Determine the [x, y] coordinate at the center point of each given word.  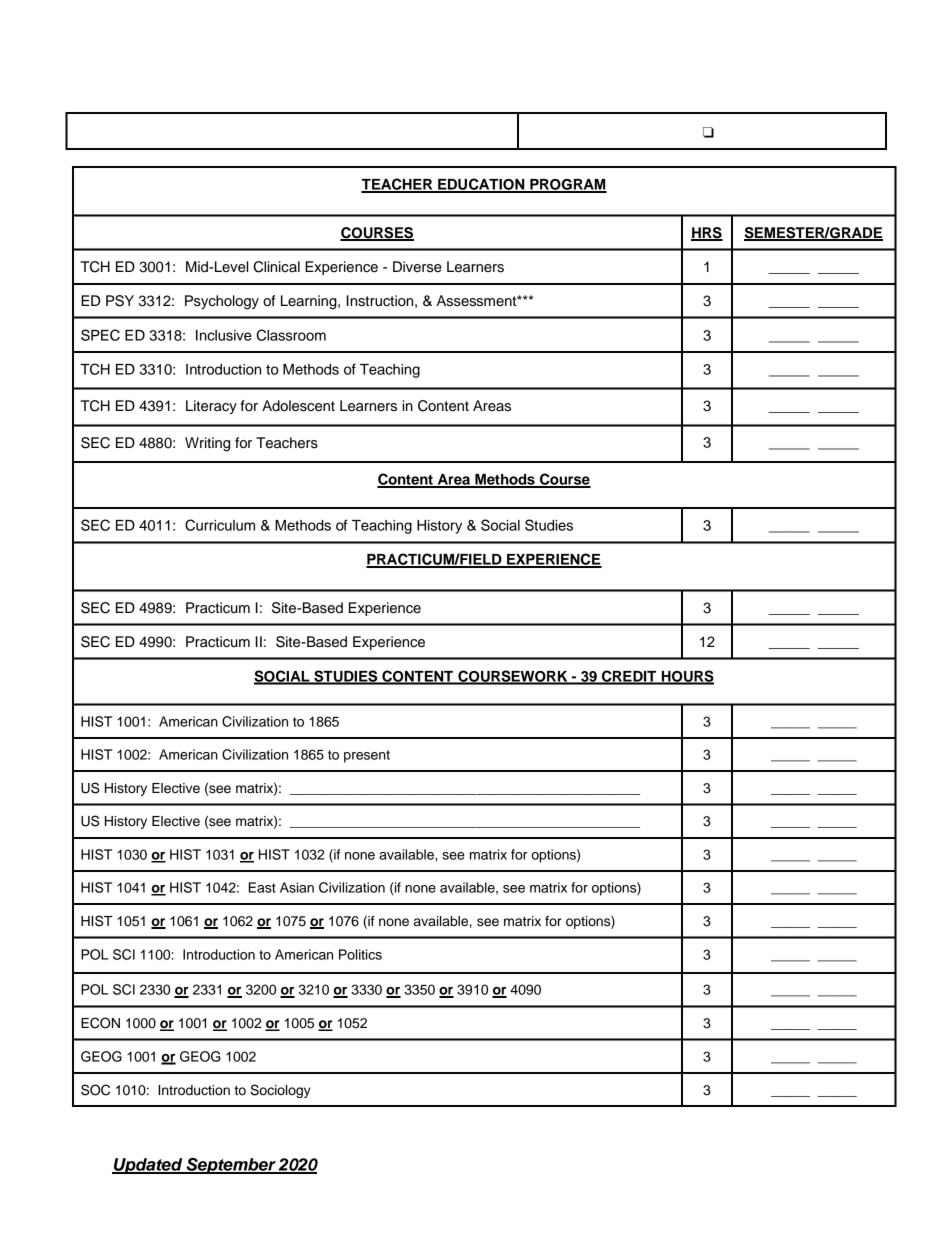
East [262, 887]
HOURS [686, 677]
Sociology [280, 1091]
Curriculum [220, 525]
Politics [360, 954]
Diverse [417, 267]
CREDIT [629, 677]
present [367, 756]
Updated [148, 1166]
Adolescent [298, 406]
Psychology [222, 302]
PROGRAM [567, 185]
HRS [707, 234]
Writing [207, 444]
